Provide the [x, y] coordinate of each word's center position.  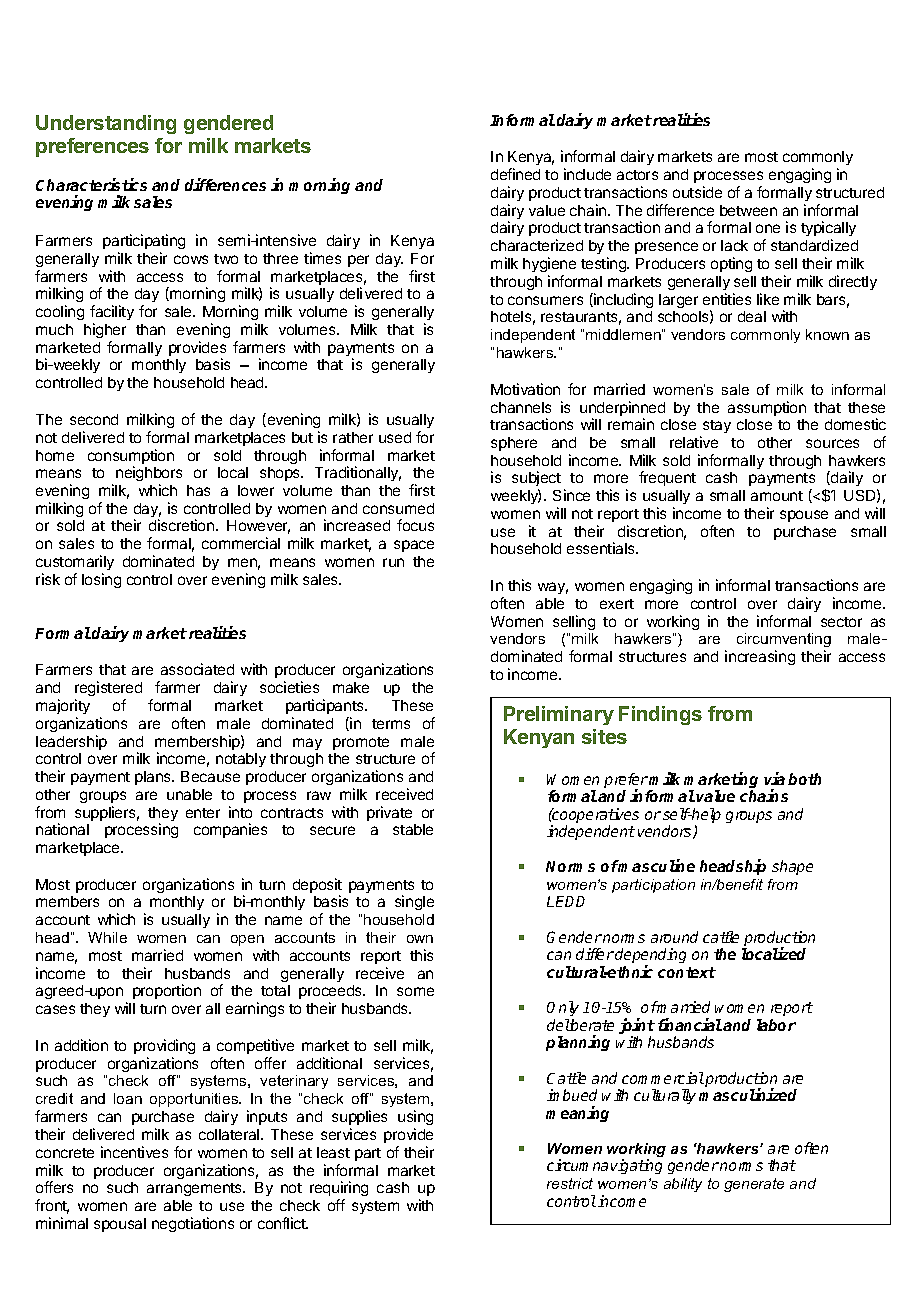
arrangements [196, 1189]
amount [777, 496]
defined [515, 174]
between [748, 210]
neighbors [149, 475]
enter [203, 813]
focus [415, 525]
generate [754, 1185]
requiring [339, 1190]
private [389, 813]
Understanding [106, 124]
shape [792, 867]
